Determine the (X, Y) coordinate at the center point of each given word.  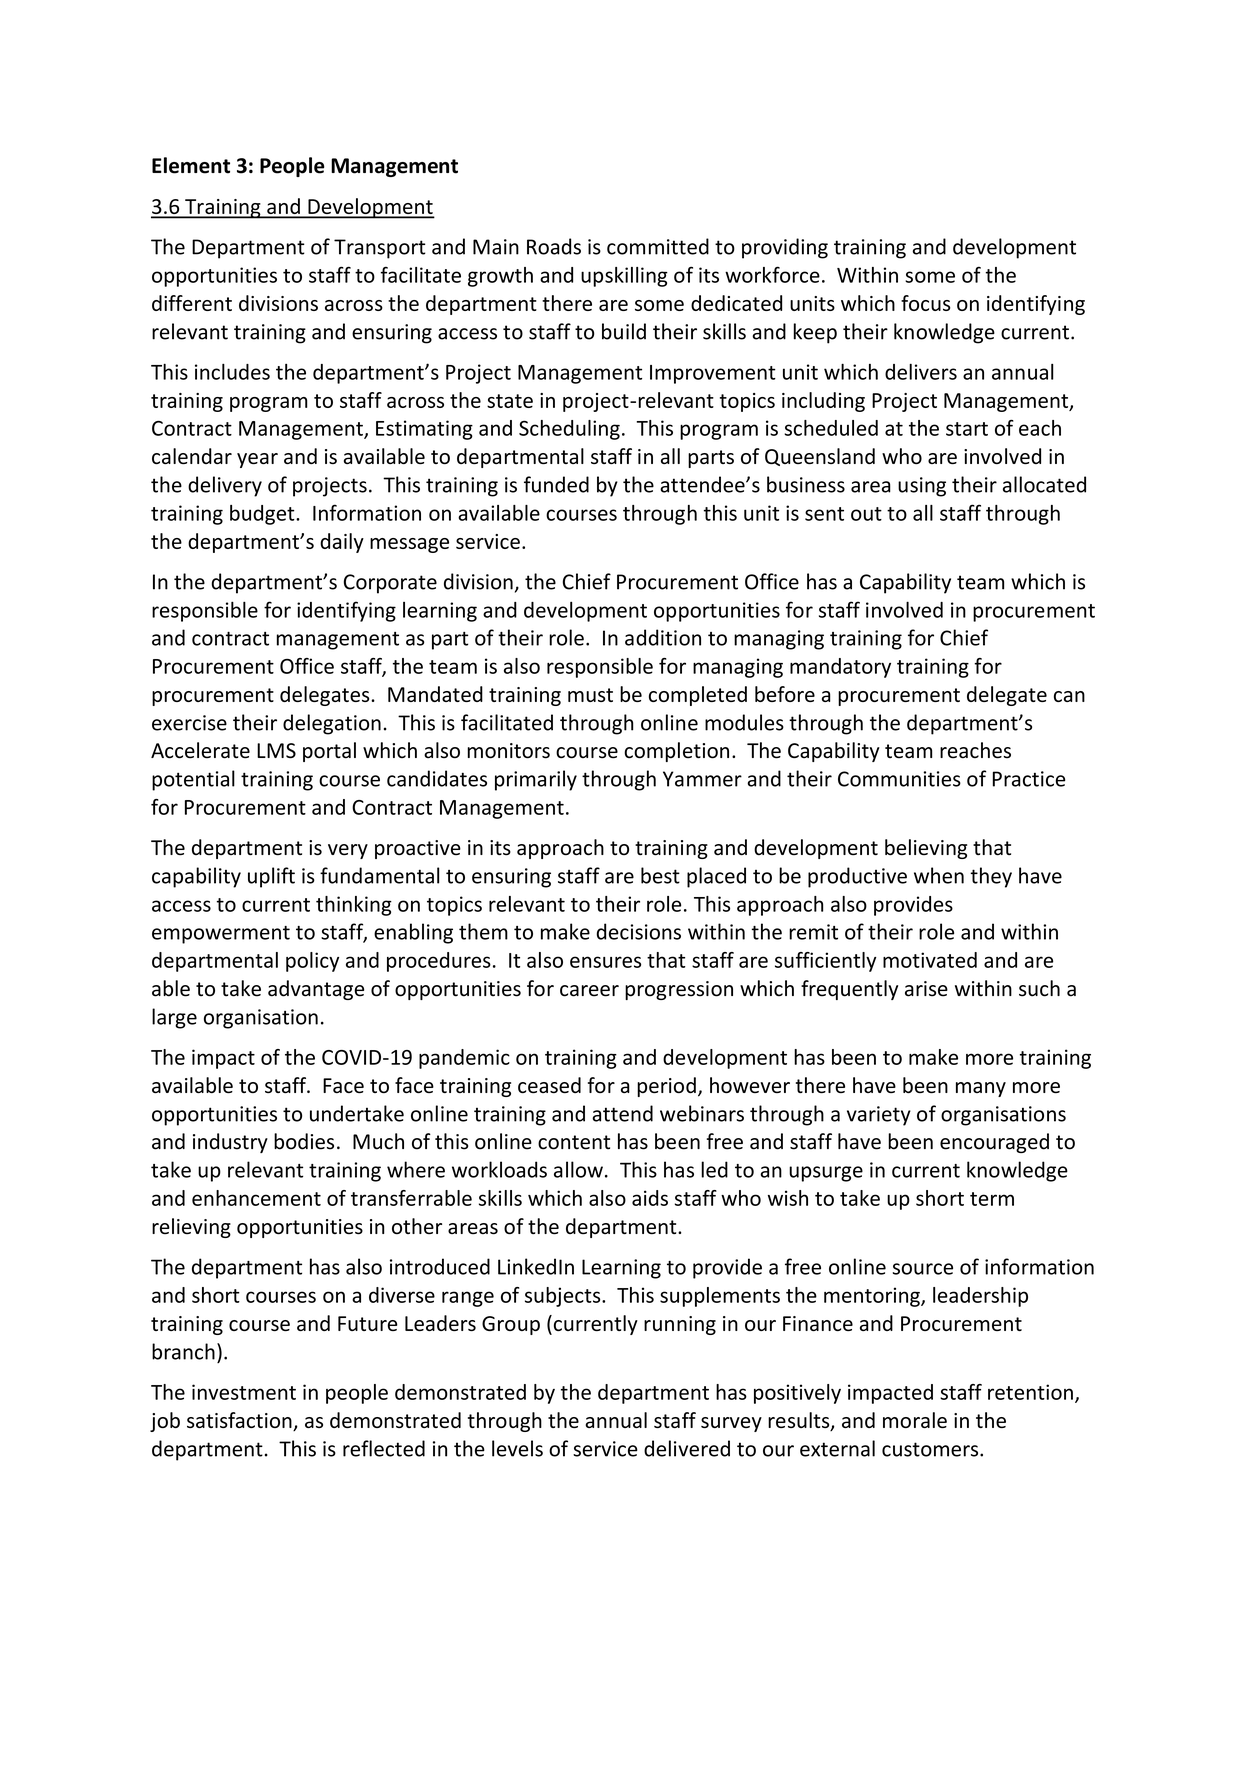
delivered (687, 1448)
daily (342, 543)
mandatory (840, 668)
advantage (316, 990)
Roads (554, 246)
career (589, 991)
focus (925, 303)
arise (926, 989)
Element (191, 165)
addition (663, 637)
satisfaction (240, 1421)
